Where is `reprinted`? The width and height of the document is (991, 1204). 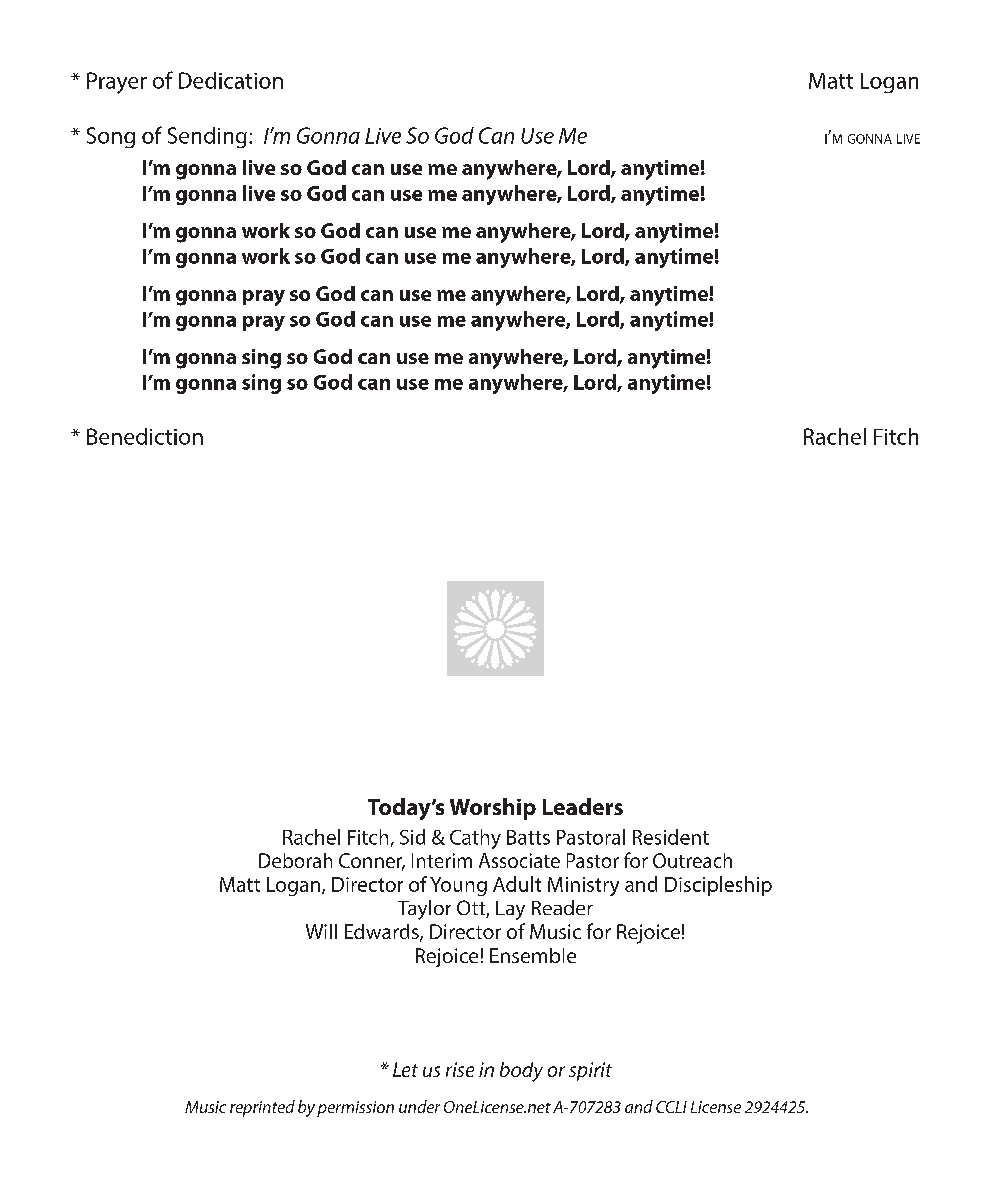
reprinted is located at coordinates (262, 1108).
